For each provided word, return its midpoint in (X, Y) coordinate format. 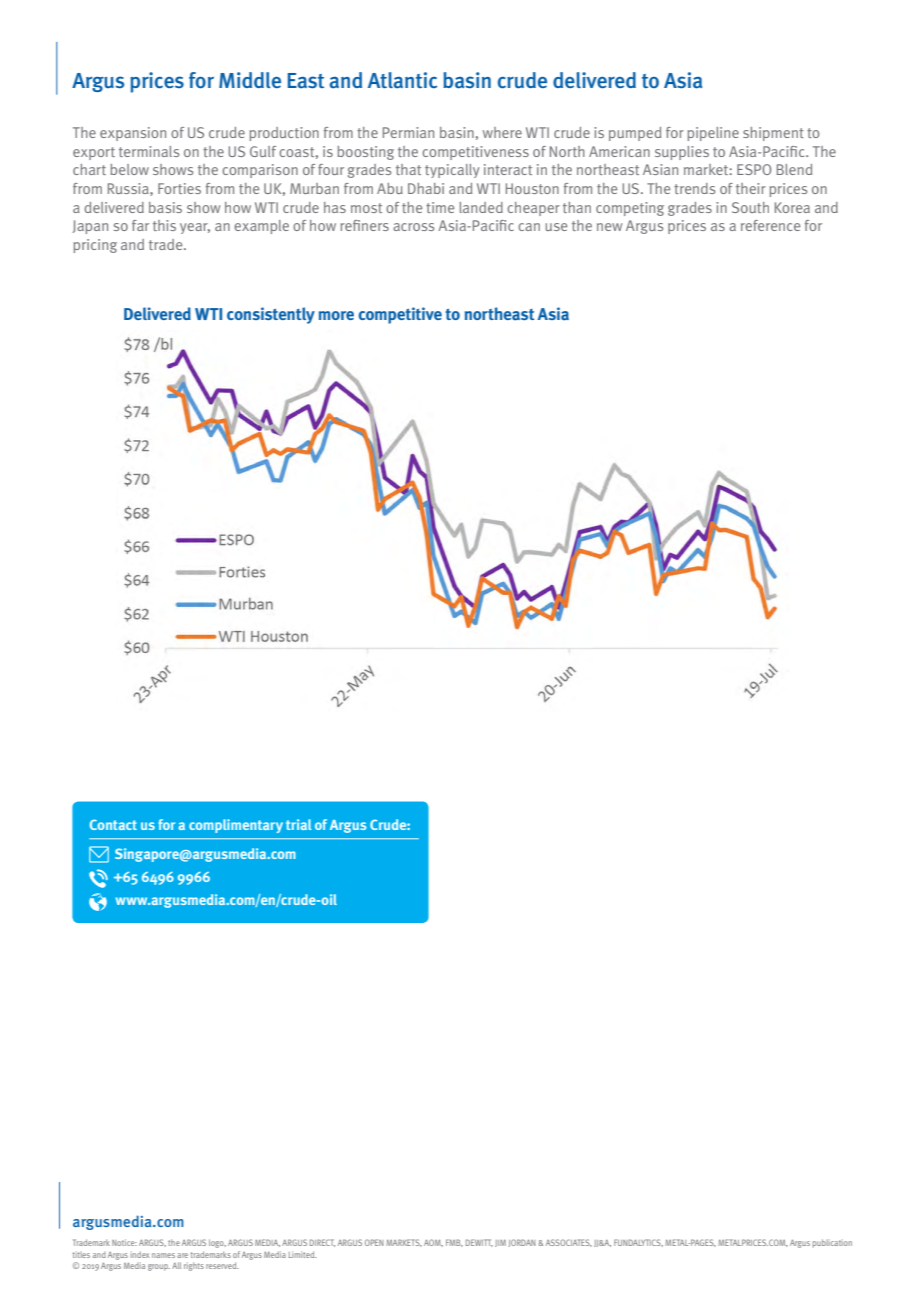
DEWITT (479, 1243)
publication (832, 1243)
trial (299, 824)
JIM (500, 1243)
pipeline (713, 134)
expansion (133, 134)
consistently (271, 315)
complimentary (236, 826)
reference (770, 225)
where (502, 132)
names (163, 1255)
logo (217, 1243)
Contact (113, 824)
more (336, 315)
